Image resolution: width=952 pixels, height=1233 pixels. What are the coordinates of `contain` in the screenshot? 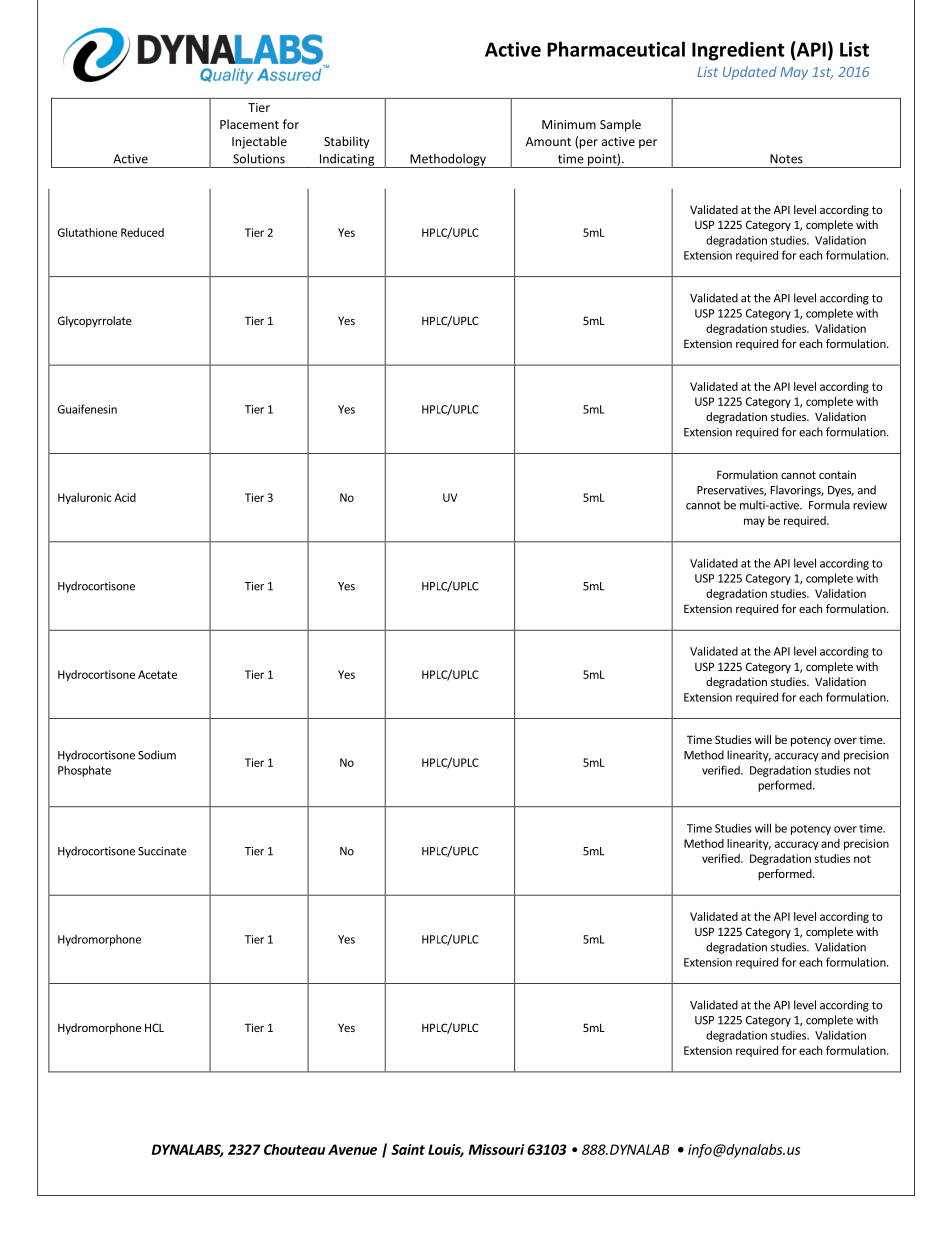 It's located at (837, 474).
